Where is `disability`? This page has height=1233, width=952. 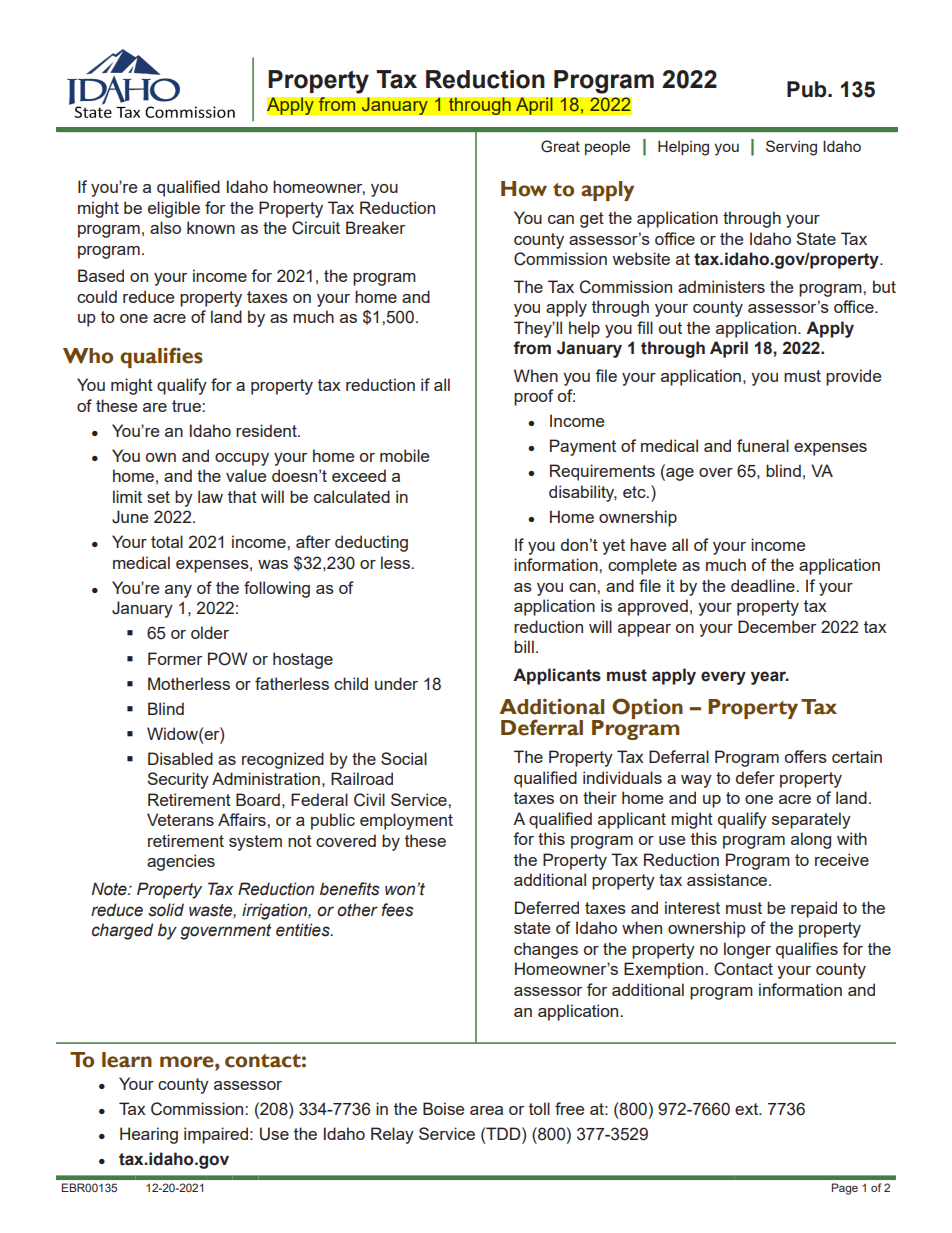 disability is located at coordinates (583, 493).
